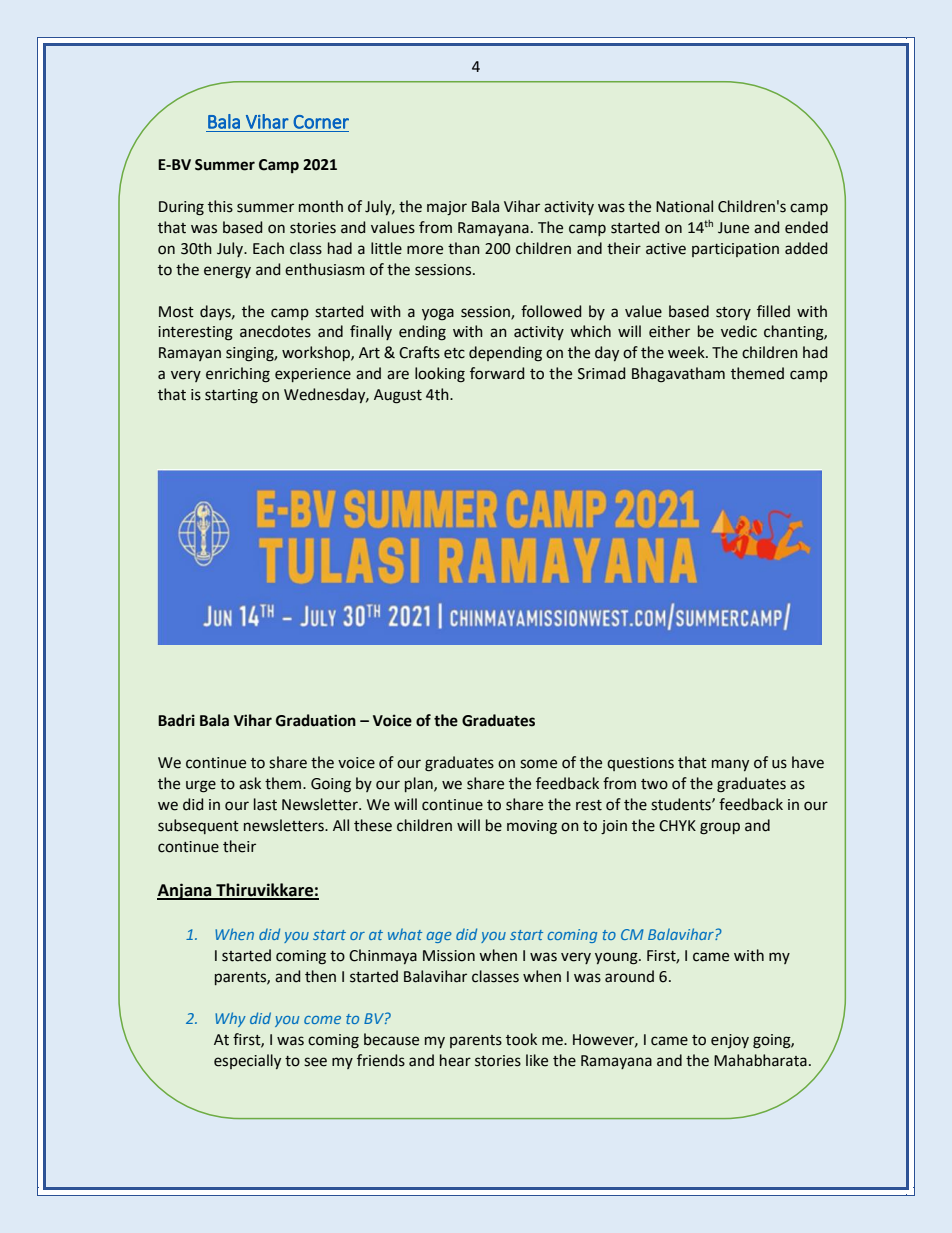  I want to click on major, so click(447, 208).
